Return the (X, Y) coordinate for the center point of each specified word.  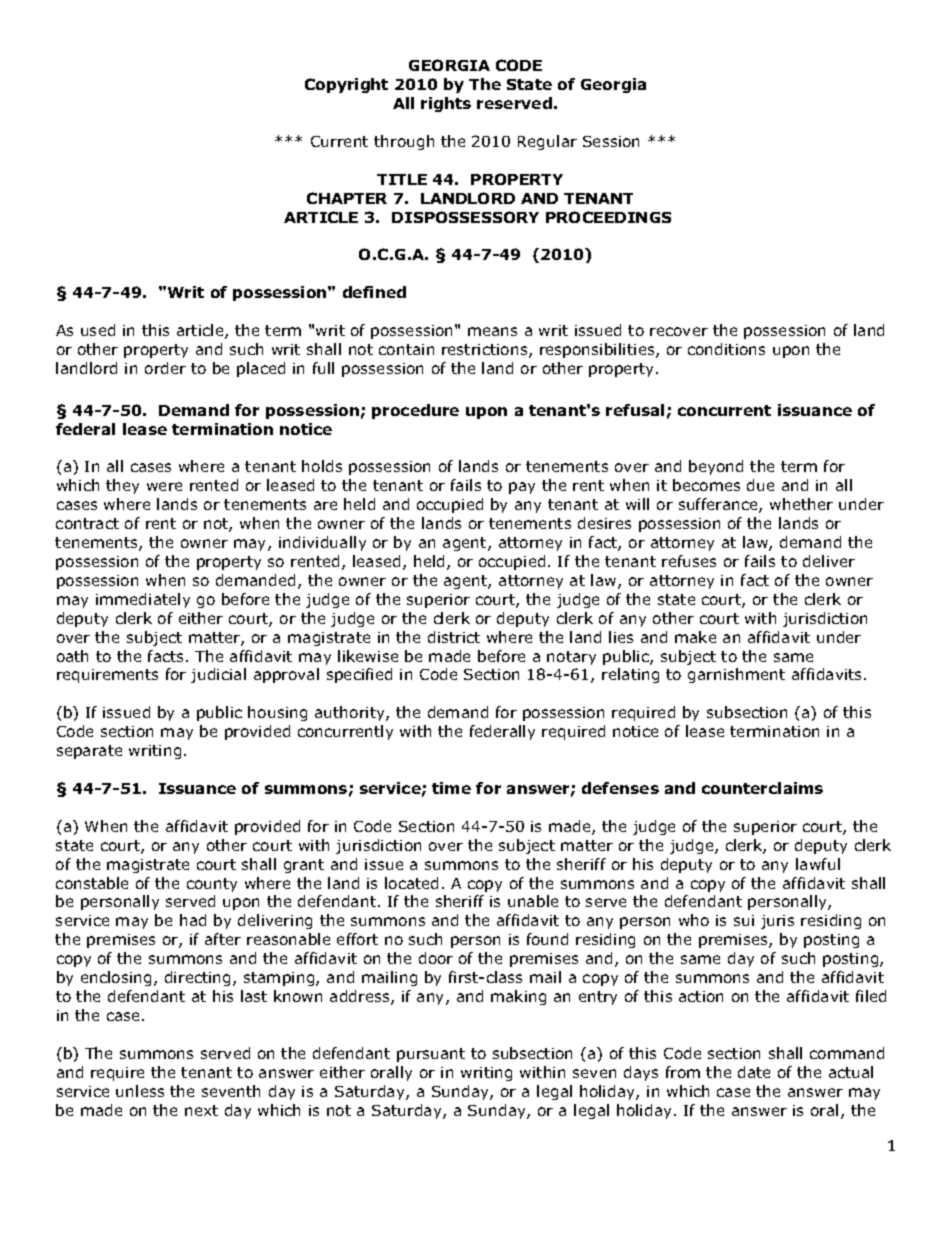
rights (446, 104)
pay (522, 488)
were (164, 486)
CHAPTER (347, 198)
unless (140, 1091)
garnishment (736, 675)
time (451, 788)
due (760, 485)
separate (89, 752)
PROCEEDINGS (608, 217)
